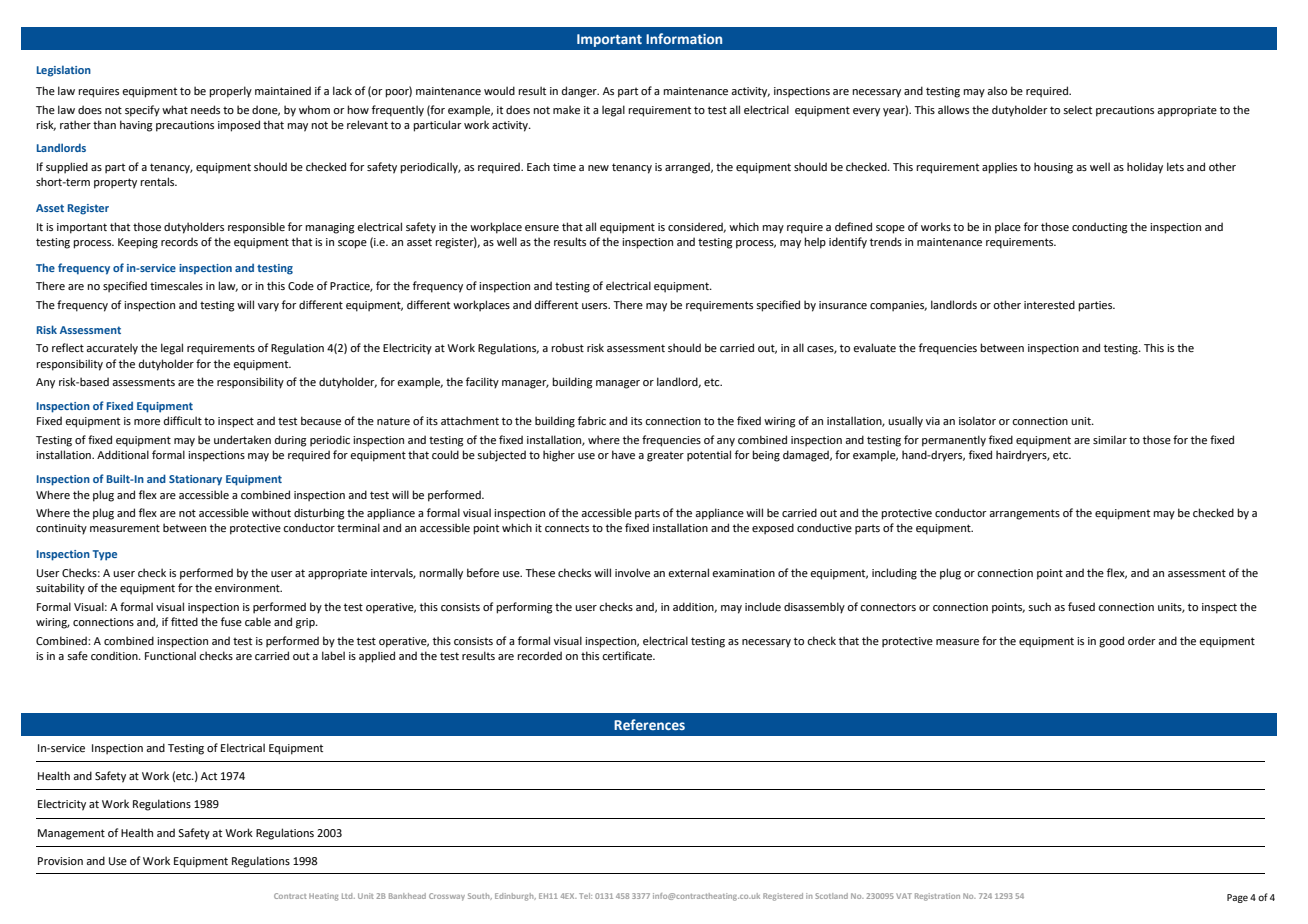 This document has width=1308, height=924. I want to click on similar, so click(1110, 439).
